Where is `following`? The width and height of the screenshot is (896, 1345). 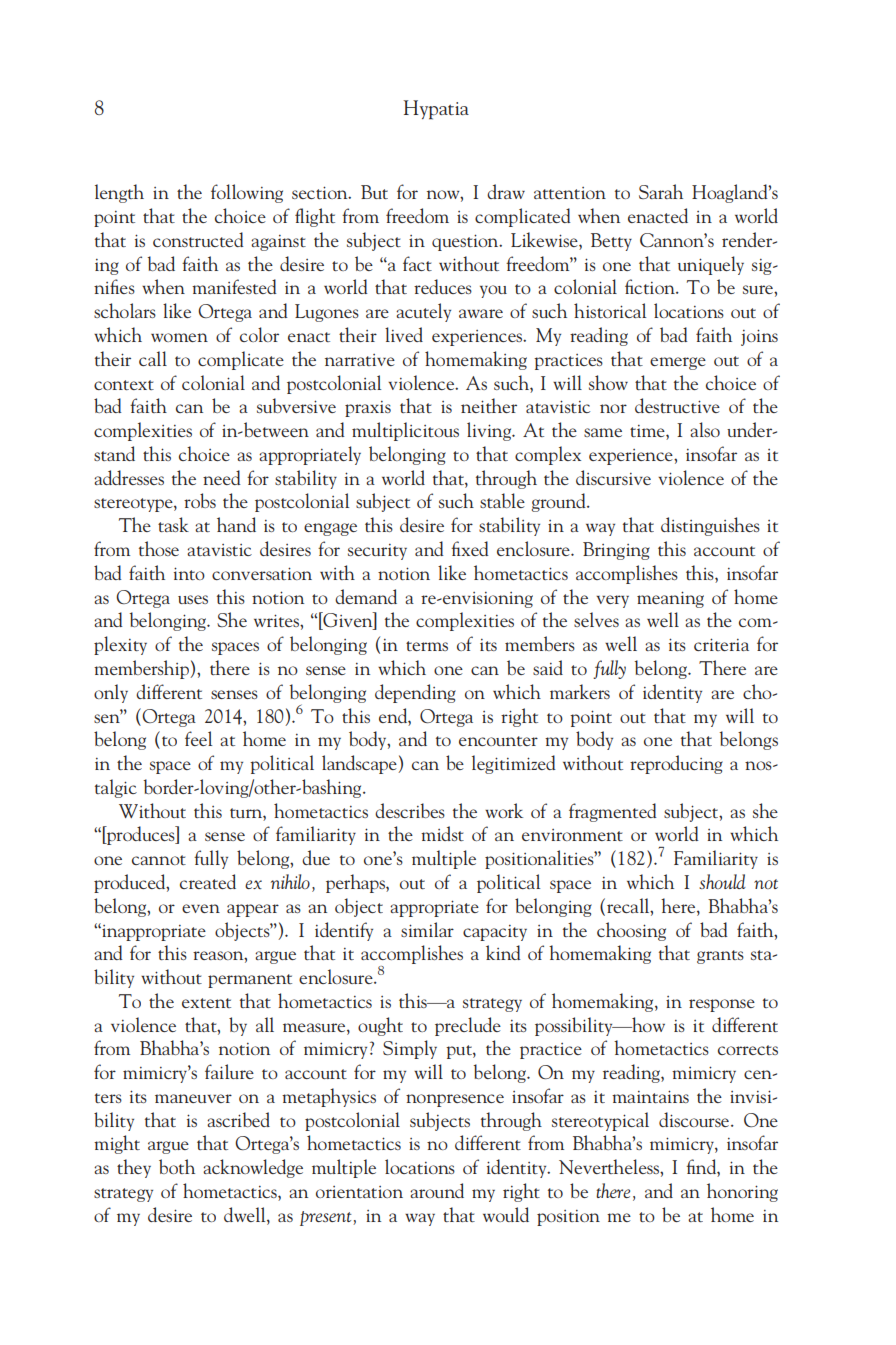
following is located at coordinates (247, 193).
